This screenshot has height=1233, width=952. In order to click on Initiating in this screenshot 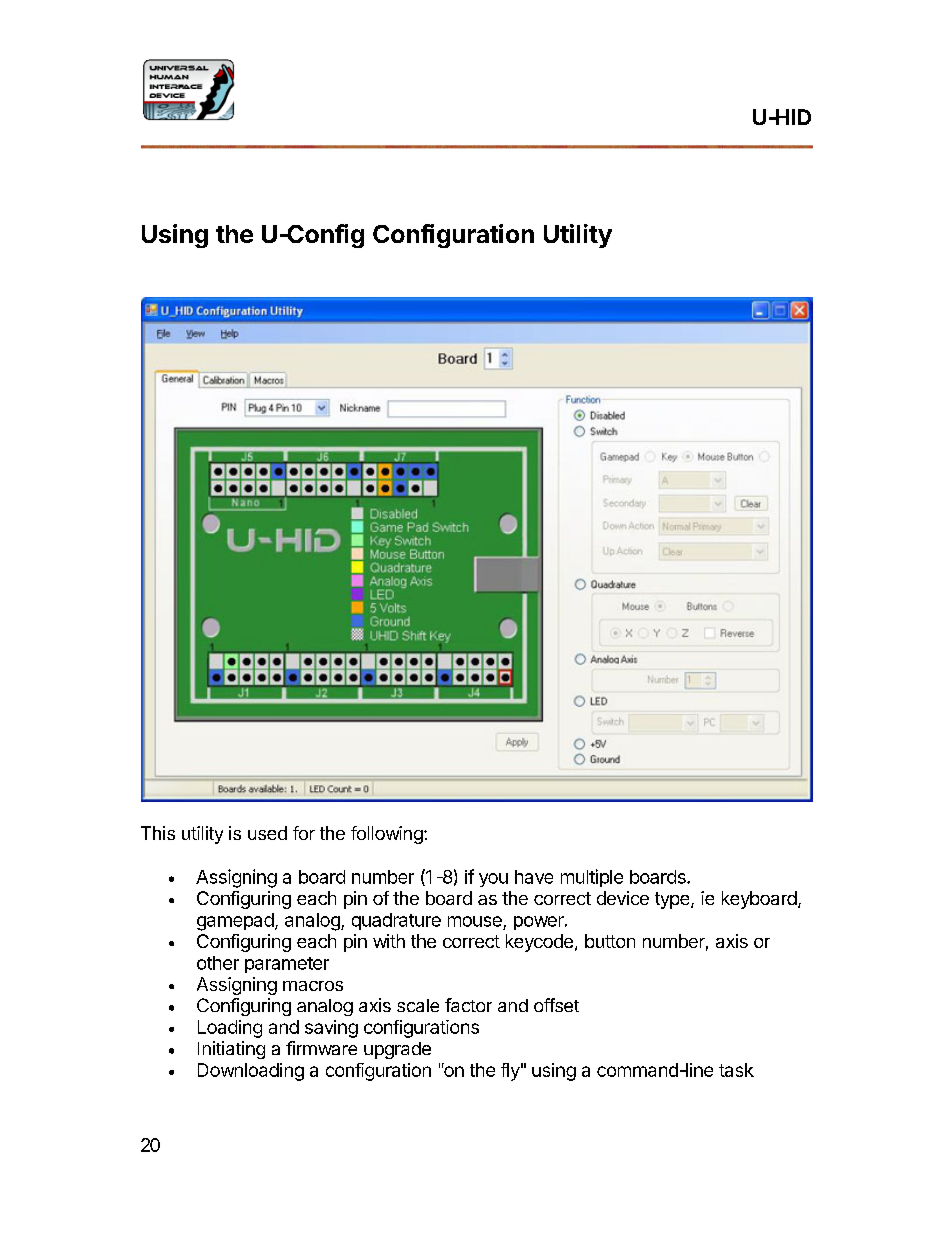, I will do `click(231, 1050)`.
